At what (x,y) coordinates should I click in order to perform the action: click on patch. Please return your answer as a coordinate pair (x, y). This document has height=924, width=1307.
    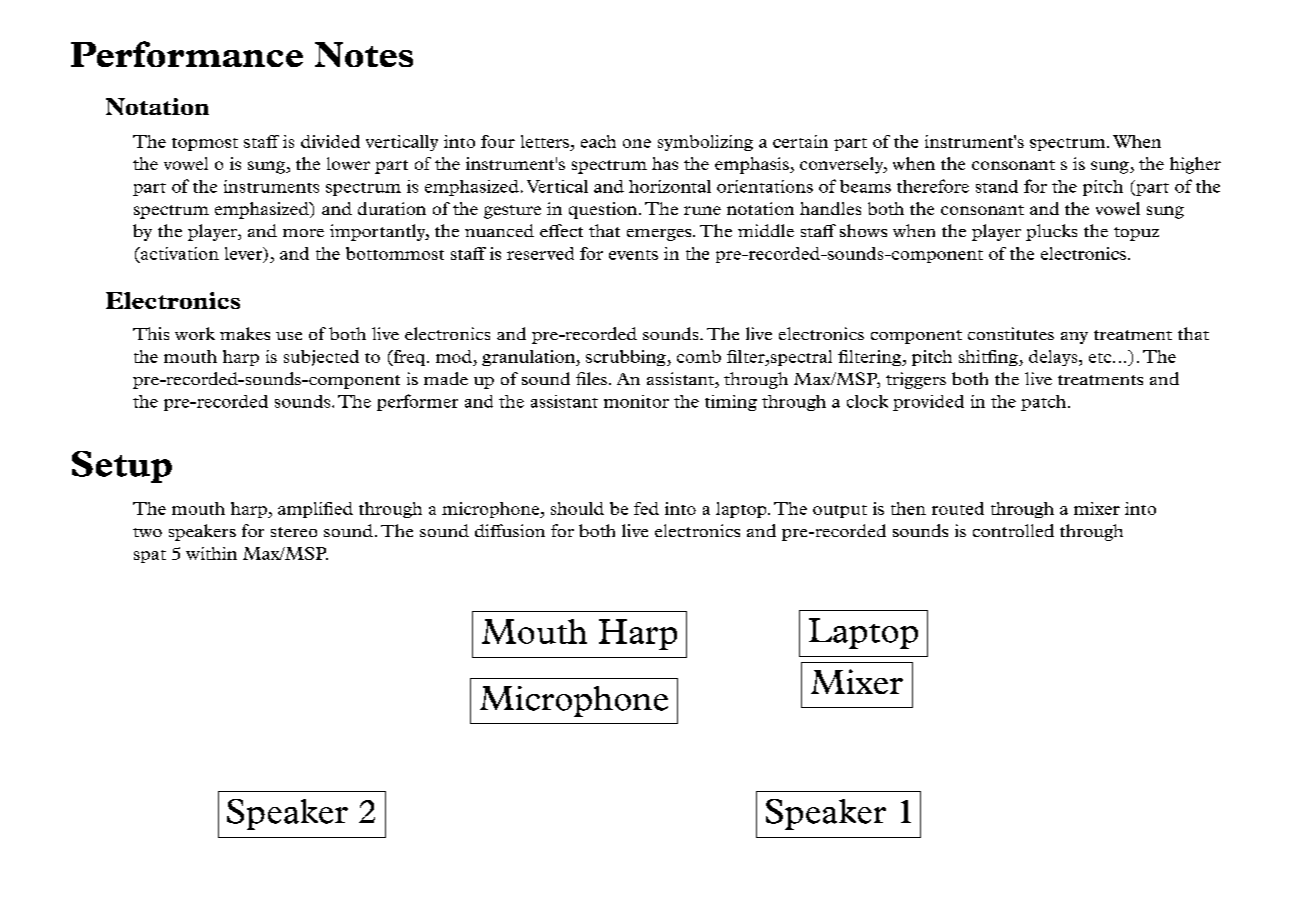
    Looking at the image, I should click on (1043, 403).
